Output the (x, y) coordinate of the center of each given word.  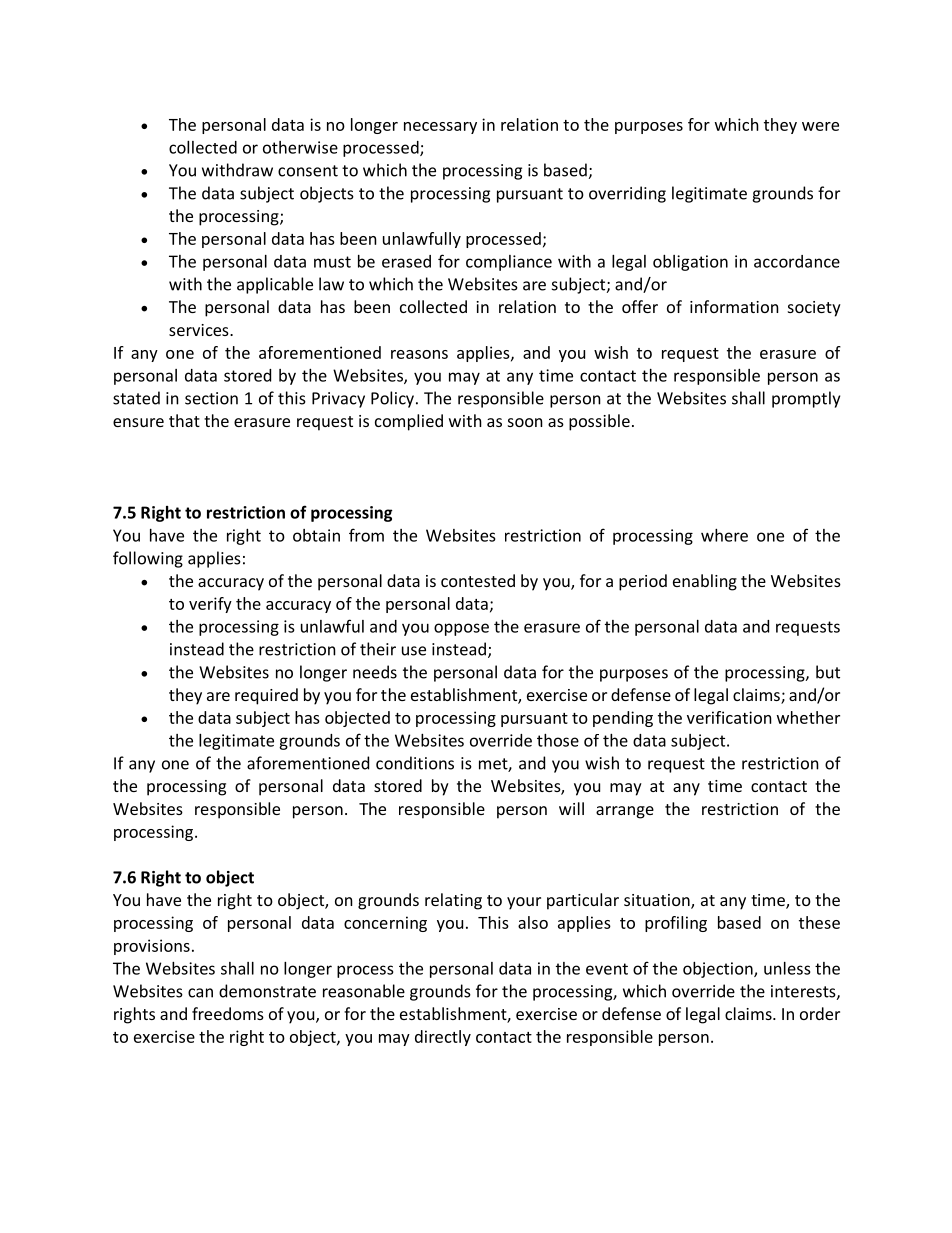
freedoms (228, 1013)
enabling (705, 582)
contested (478, 580)
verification (729, 717)
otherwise (300, 147)
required (266, 696)
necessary (440, 128)
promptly (806, 399)
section (211, 398)
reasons (419, 354)
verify (210, 605)
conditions (415, 763)
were (820, 126)
